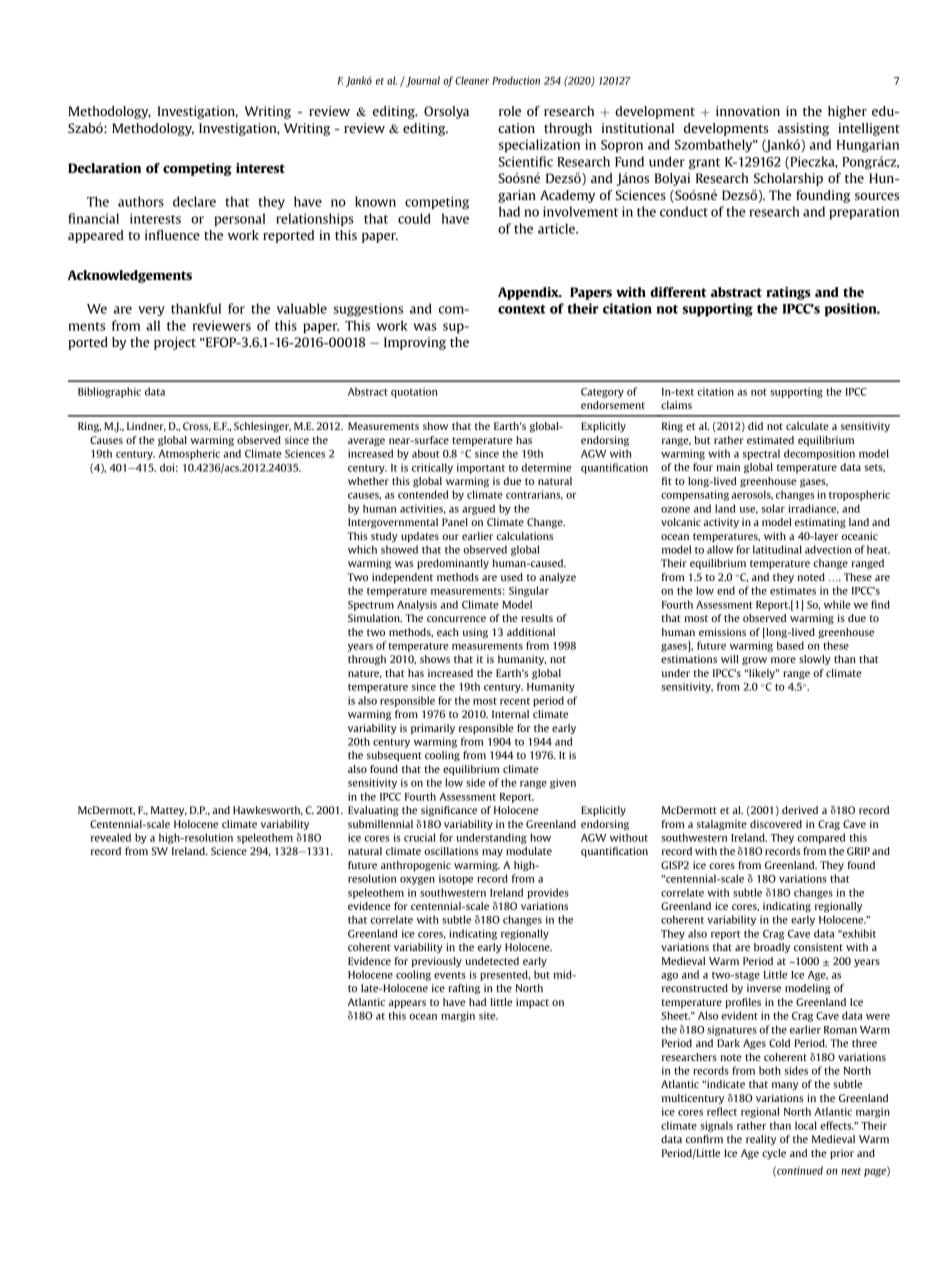  Describe the element at coordinates (104, 168) in the screenshot. I see `Declaration` at that location.
